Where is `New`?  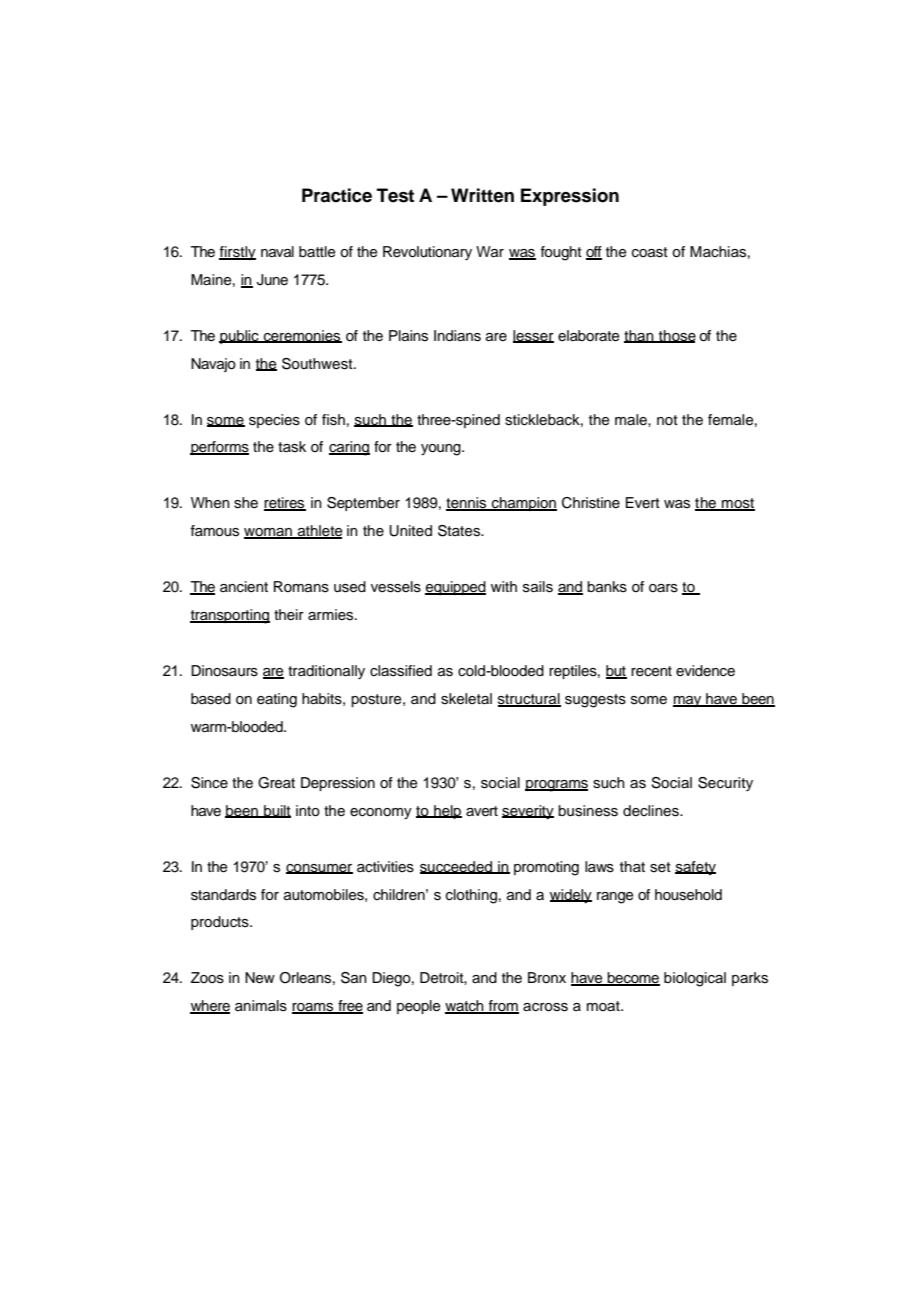 New is located at coordinates (260, 978).
